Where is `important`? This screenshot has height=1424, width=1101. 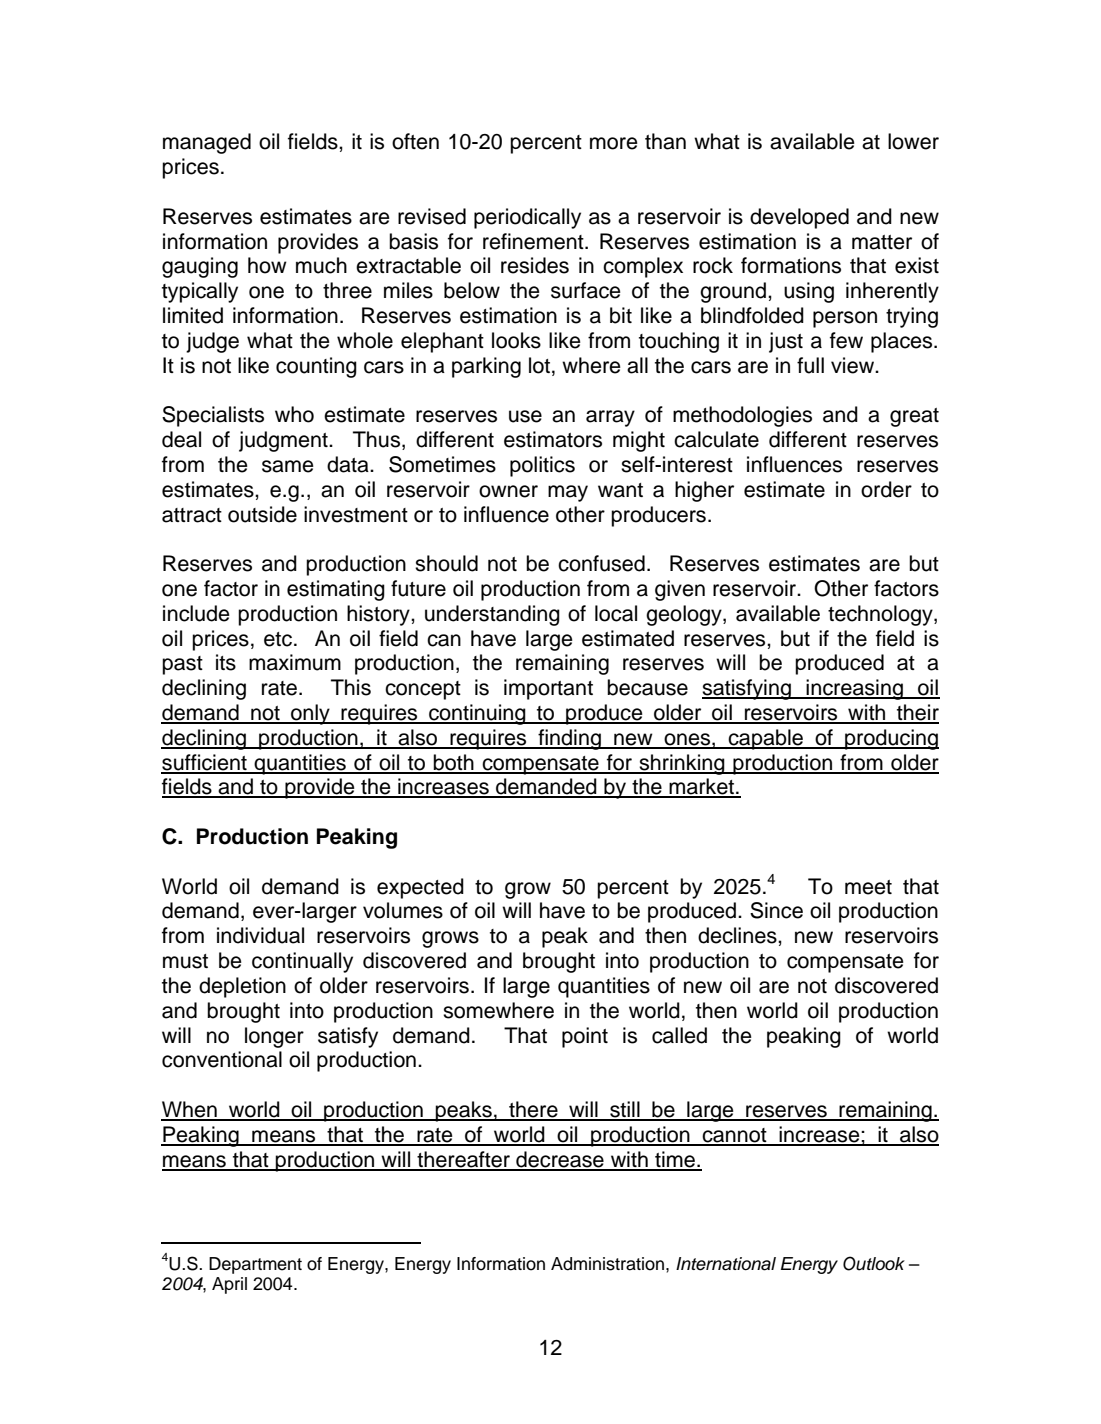 important is located at coordinates (548, 689).
